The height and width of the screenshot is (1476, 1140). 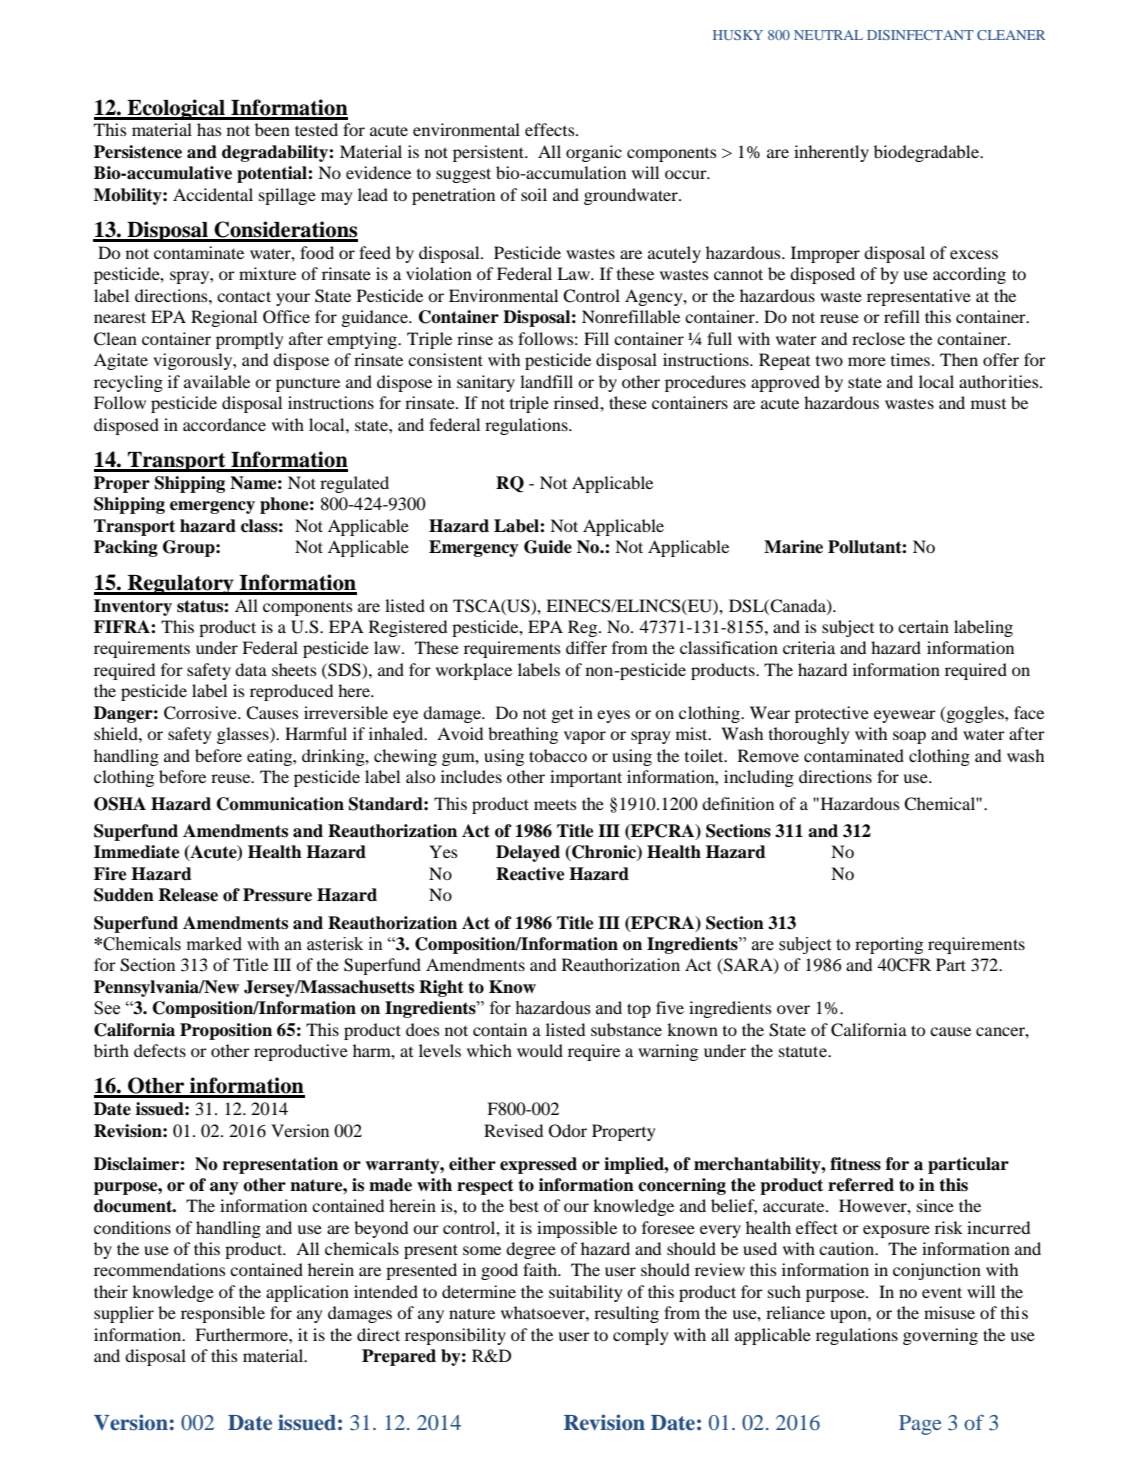 I want to click on vapor, so click(x=585, y=737).
